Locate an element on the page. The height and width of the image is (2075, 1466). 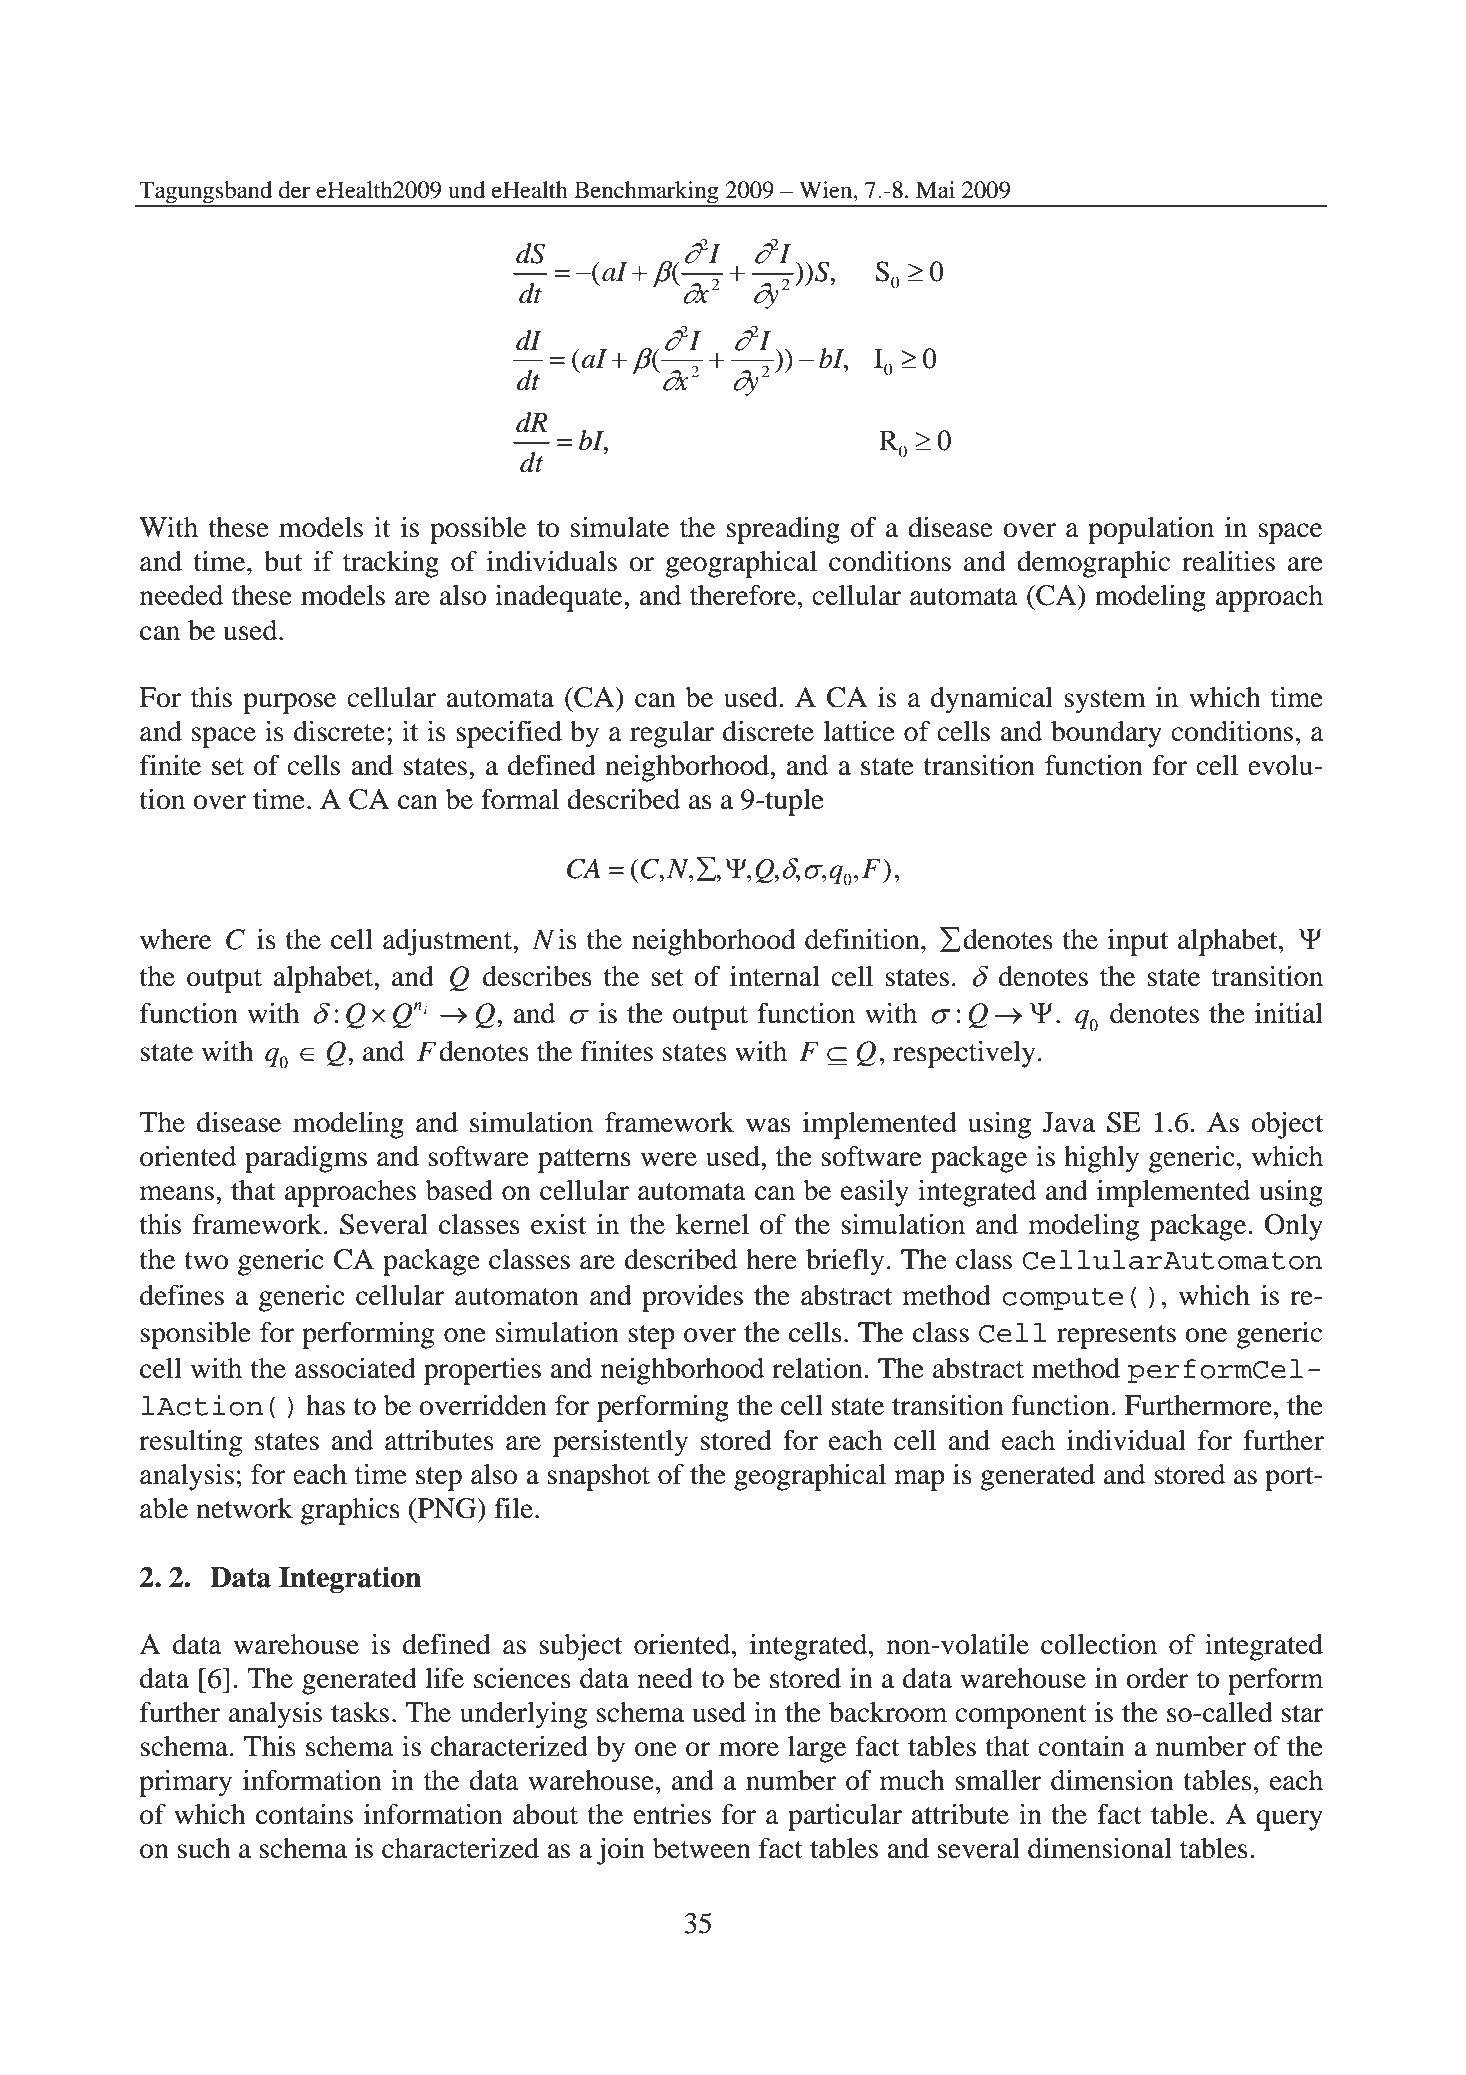
query is located at coordinates (1289, 1820).
